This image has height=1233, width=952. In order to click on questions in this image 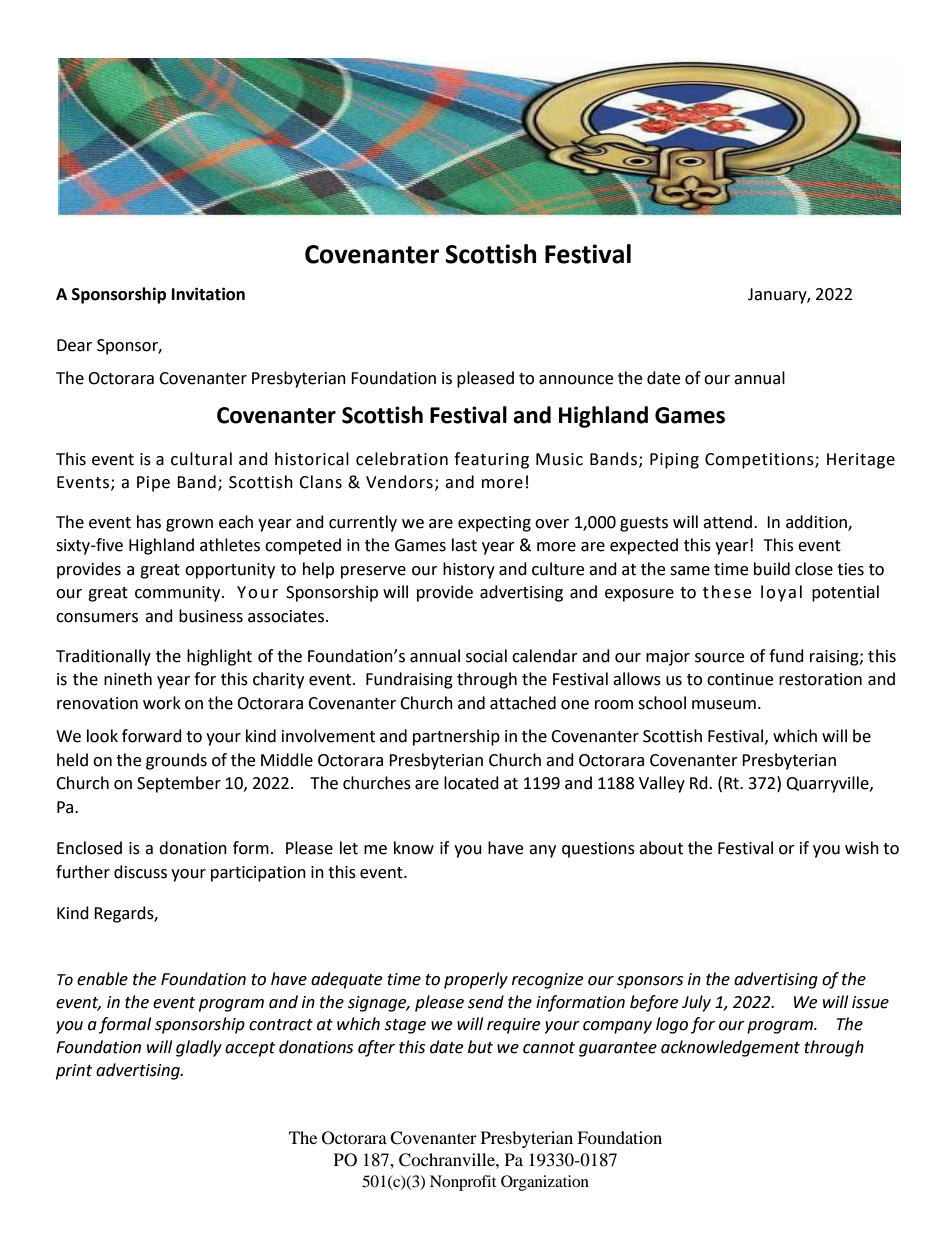, I will do `click(598, 850)`.
